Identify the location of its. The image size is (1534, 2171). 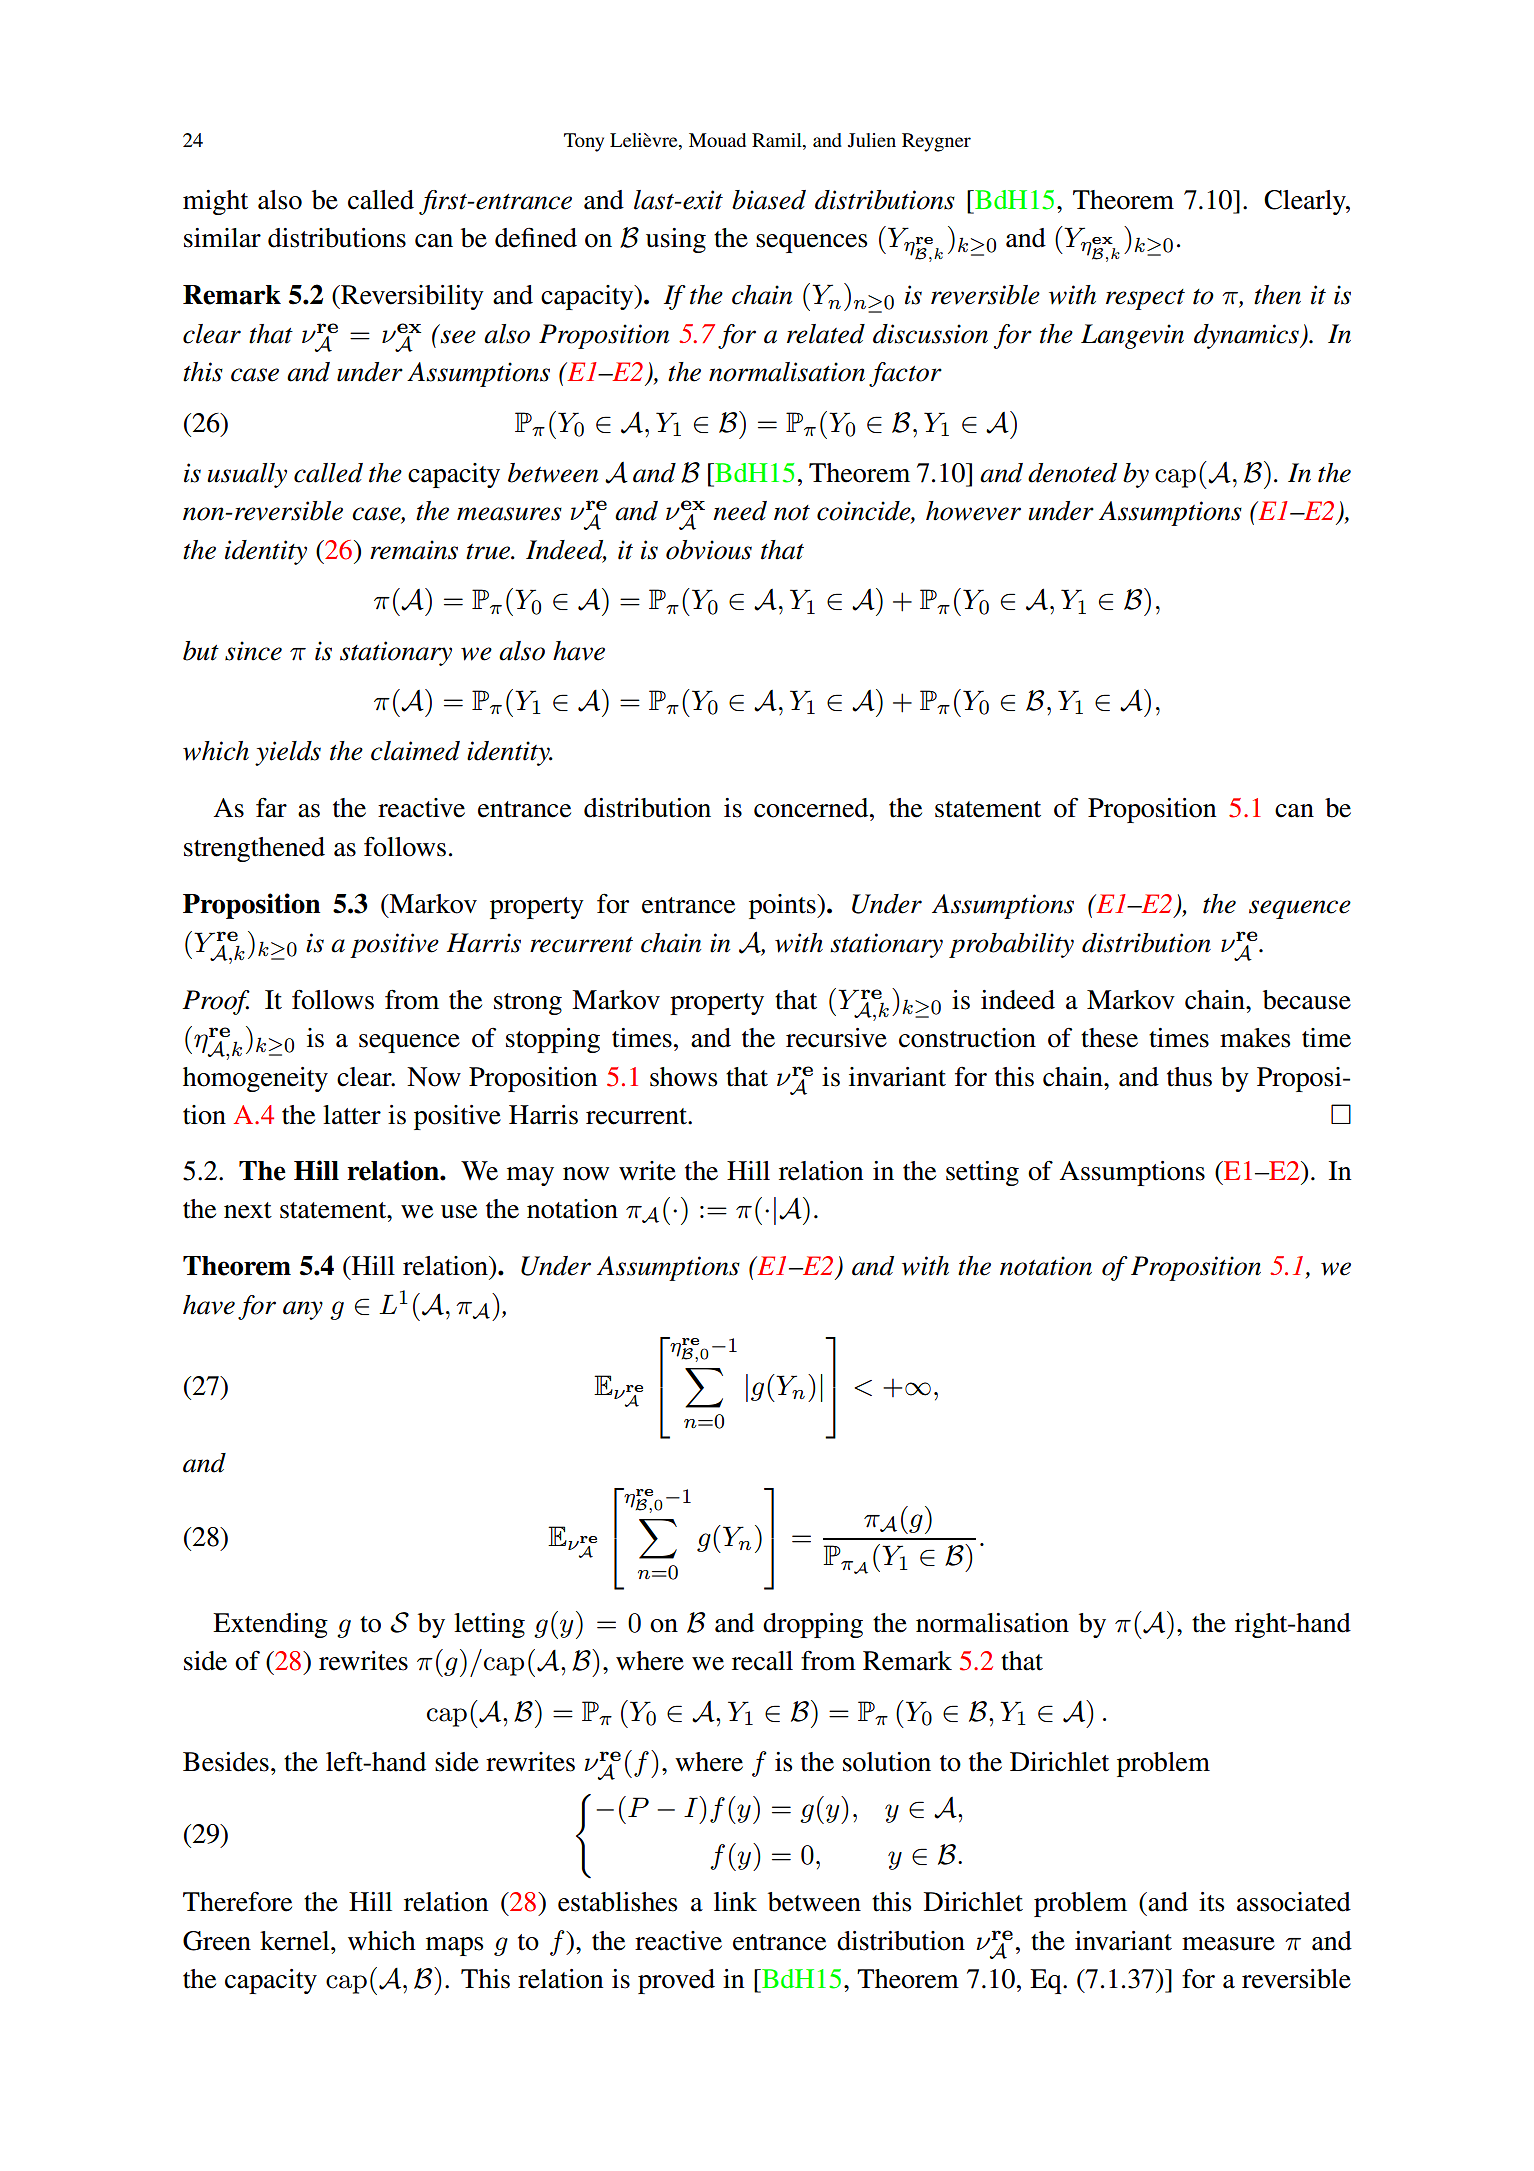
(1212, 1902).
